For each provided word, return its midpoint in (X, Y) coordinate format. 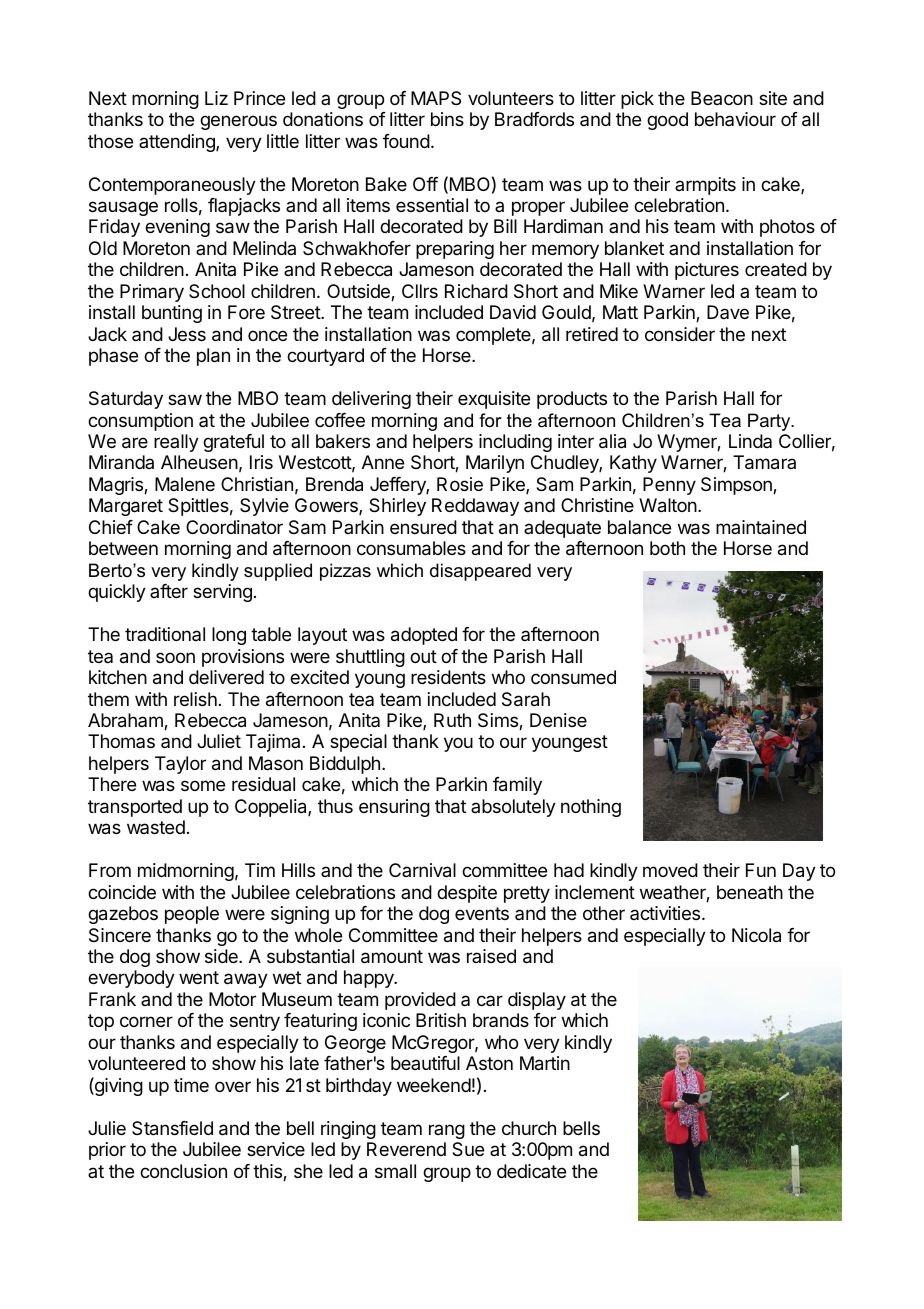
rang (447, 1131)
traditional (165, 634)
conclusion (183, 1171)
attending (178, 143)
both (667, 548)
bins (447, 119)
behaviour (735, 119)
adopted (424, 636)
